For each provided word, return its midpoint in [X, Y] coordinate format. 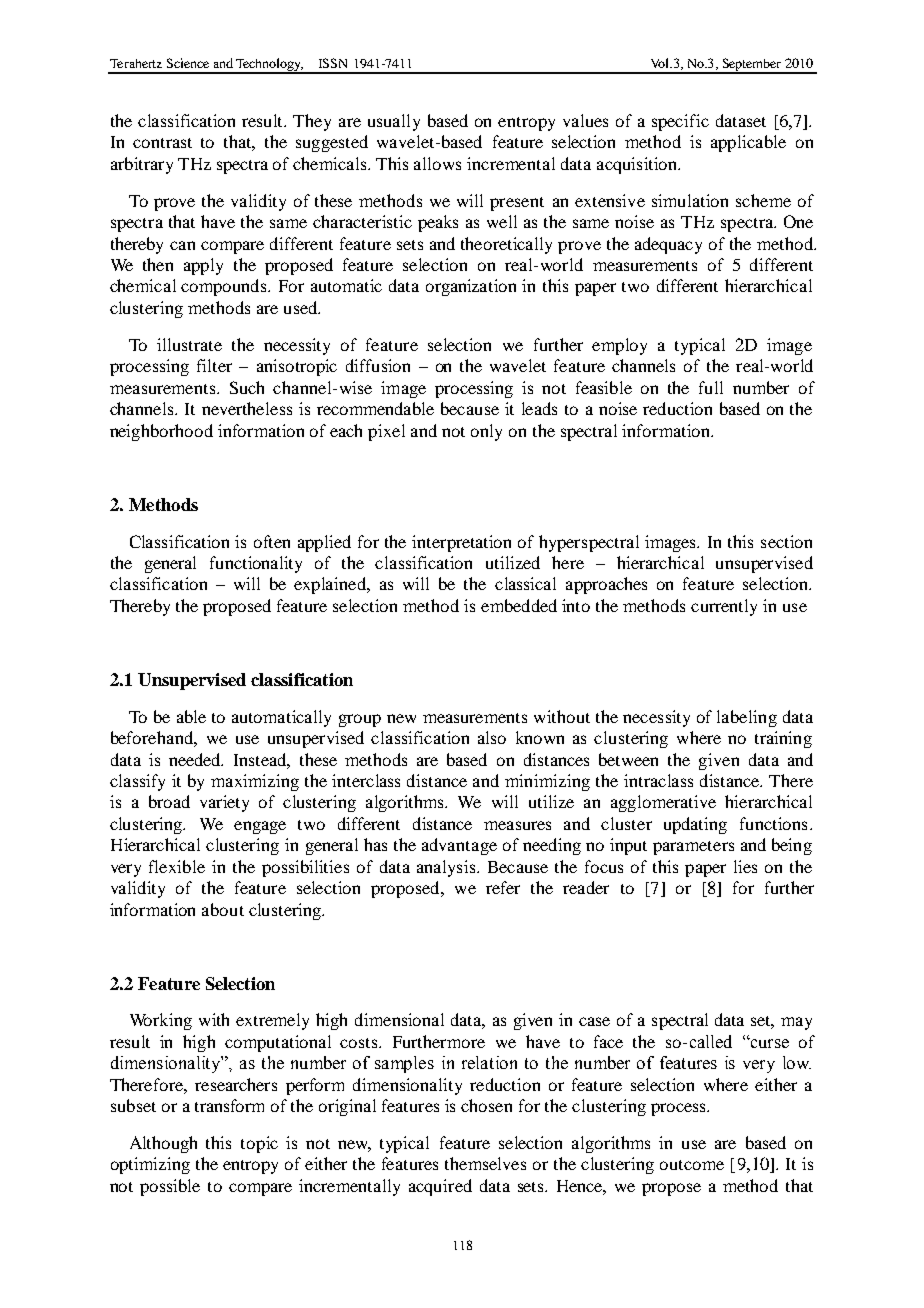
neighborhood [161, 432]
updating [695, 825]
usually [394, 122]
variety [224, 803]
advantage [459, 846]
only [486, 432]
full [711, 387]
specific [680, 122]
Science [188, 63]
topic [259, 1144]
